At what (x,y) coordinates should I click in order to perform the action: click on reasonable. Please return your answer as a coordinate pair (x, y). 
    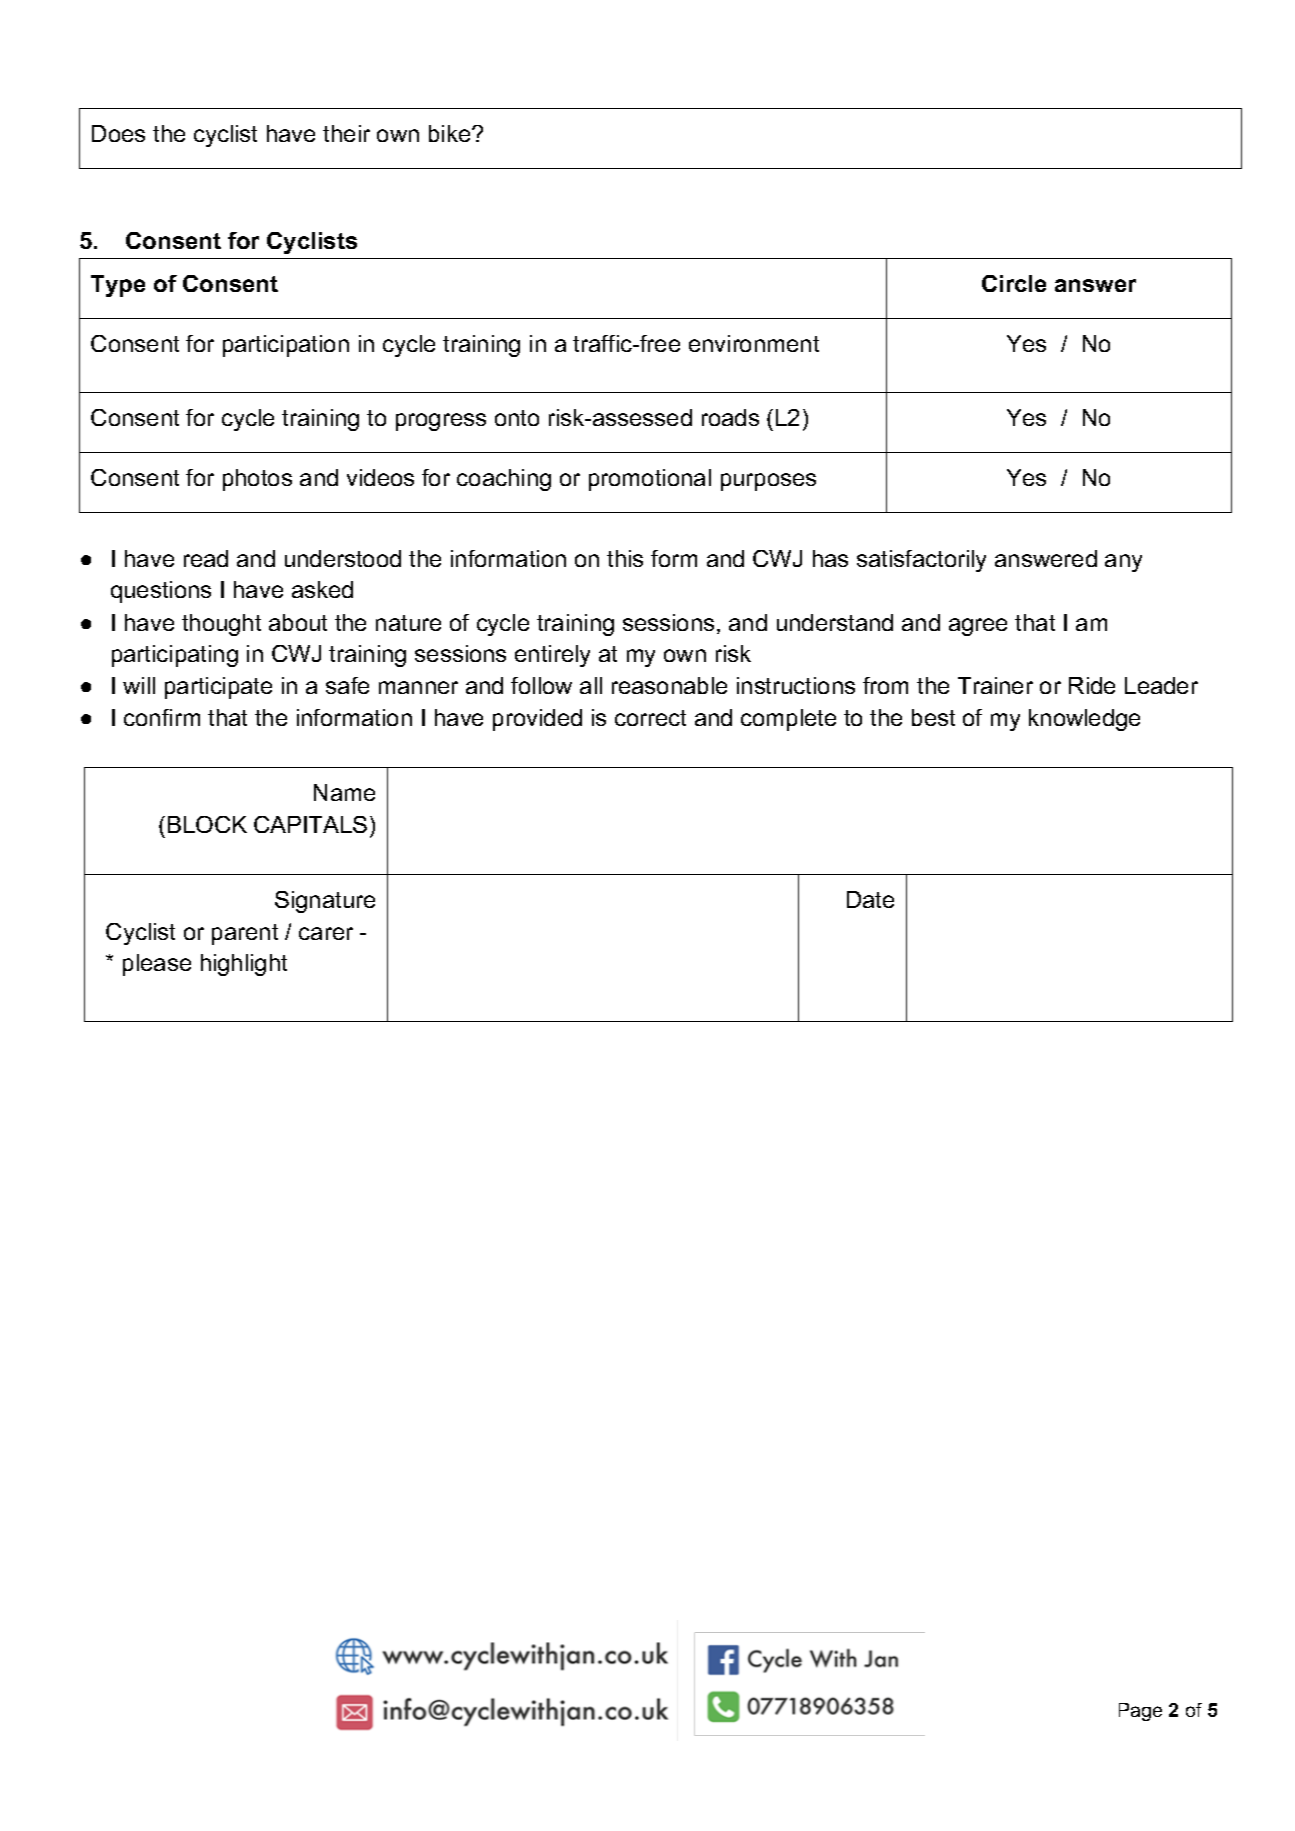
    Looking at the image, I should click on (669, 685).
